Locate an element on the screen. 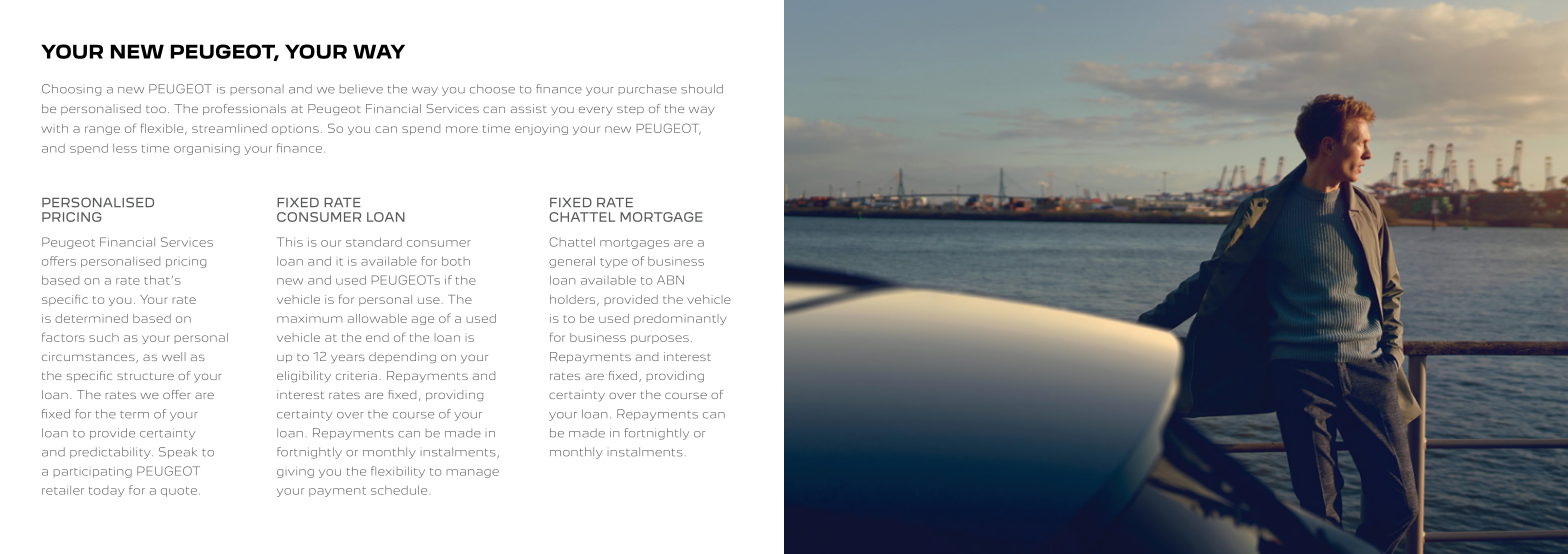  step is located at coordinates (630, 110).
